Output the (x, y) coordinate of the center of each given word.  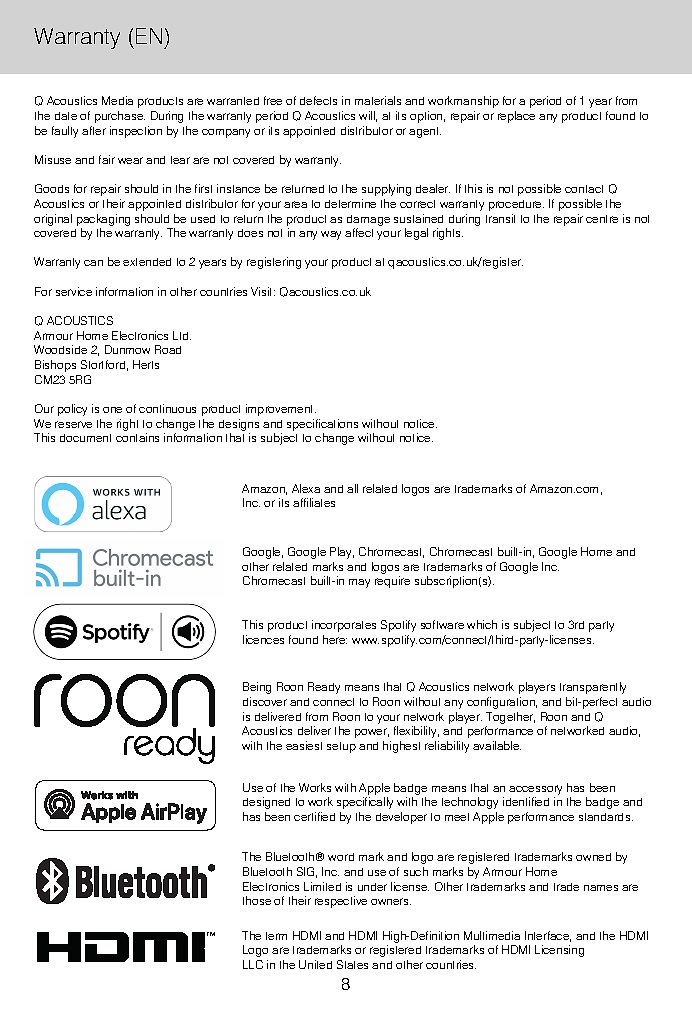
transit (500, 218)
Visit (263, 291)
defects (318, 100)
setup (341, 747)
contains (137, 437)
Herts (146, 364)
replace (516, 117)
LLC (253, 964)
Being (257, 688)
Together (510, 718)
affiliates (314, 502)
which (482, 624)
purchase (120, 117)
